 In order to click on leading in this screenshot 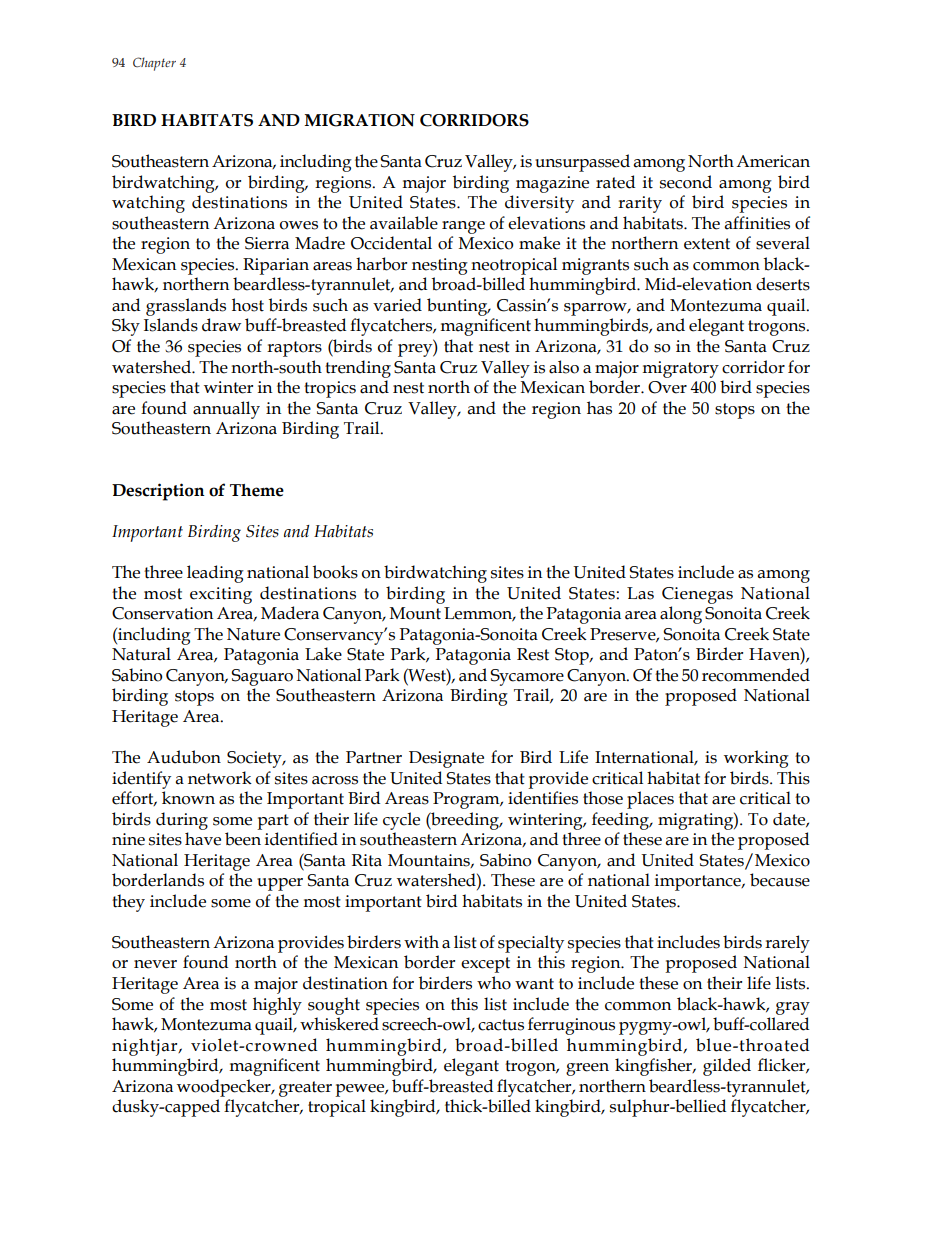, I will do `click(215, 574)`.
